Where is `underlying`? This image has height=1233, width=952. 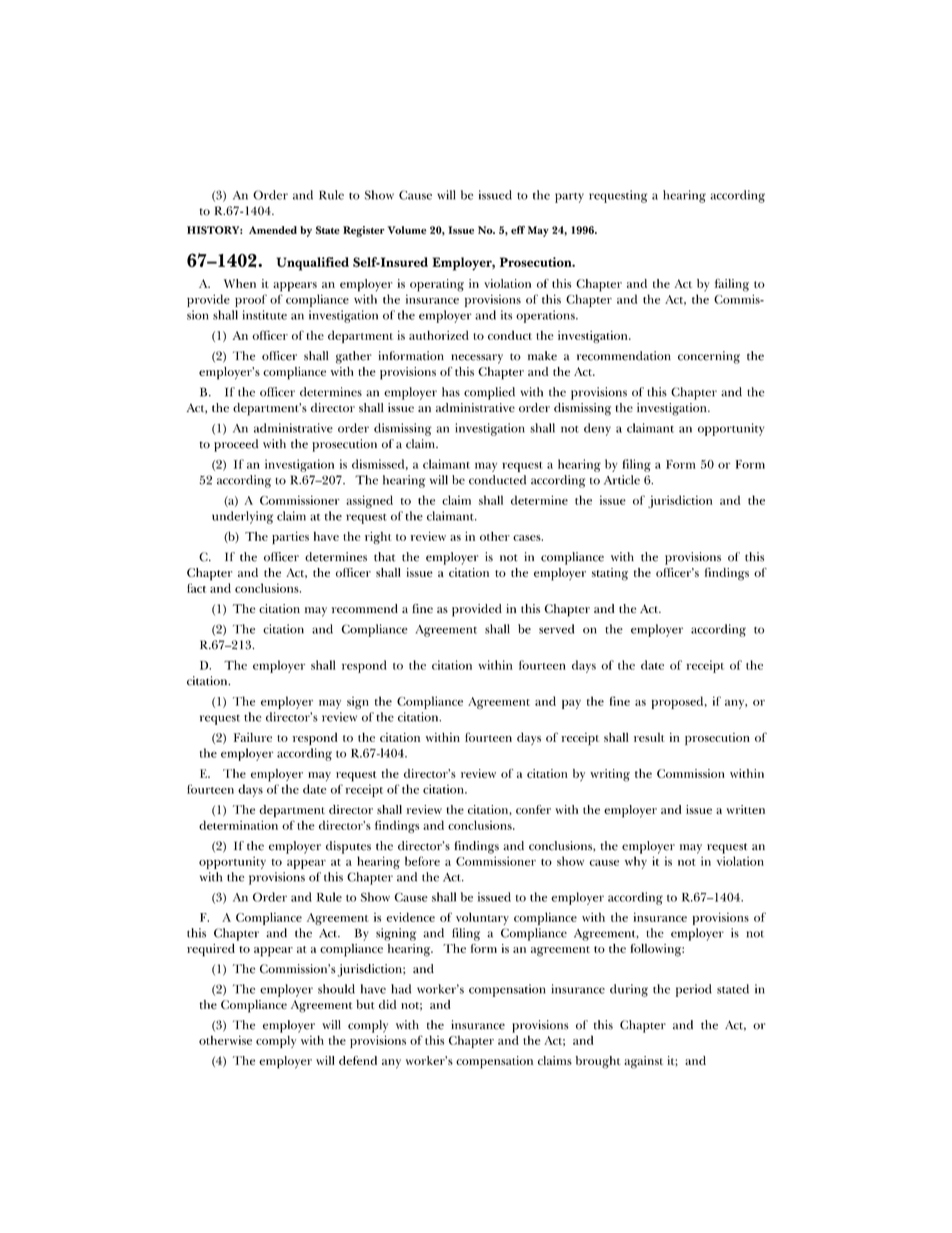
underlying is located at coordinates (242, 517).
